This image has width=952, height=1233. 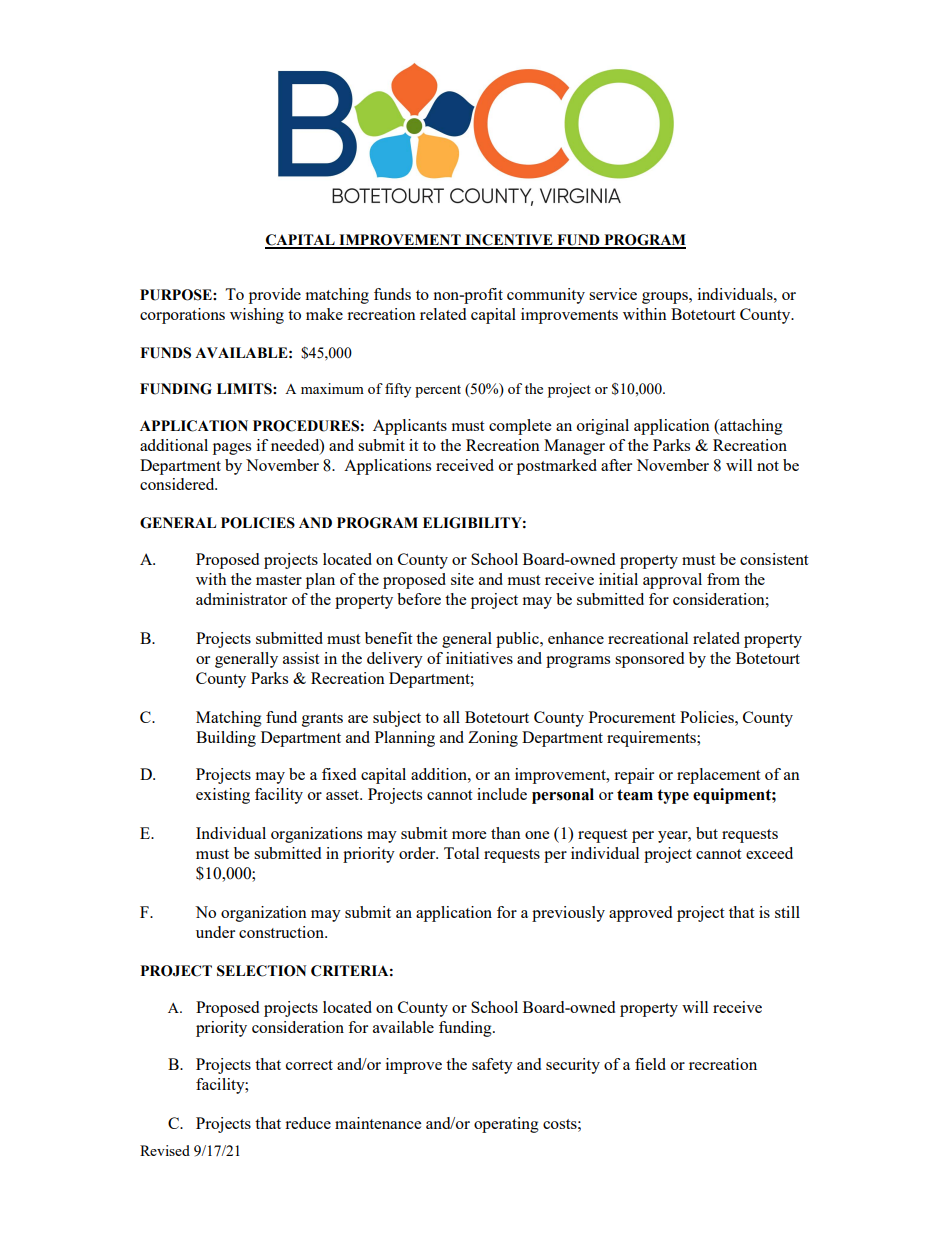 What do you see at coordinates (275, 296) in the image?
I see `provide` at bounding box center [275, 296].
